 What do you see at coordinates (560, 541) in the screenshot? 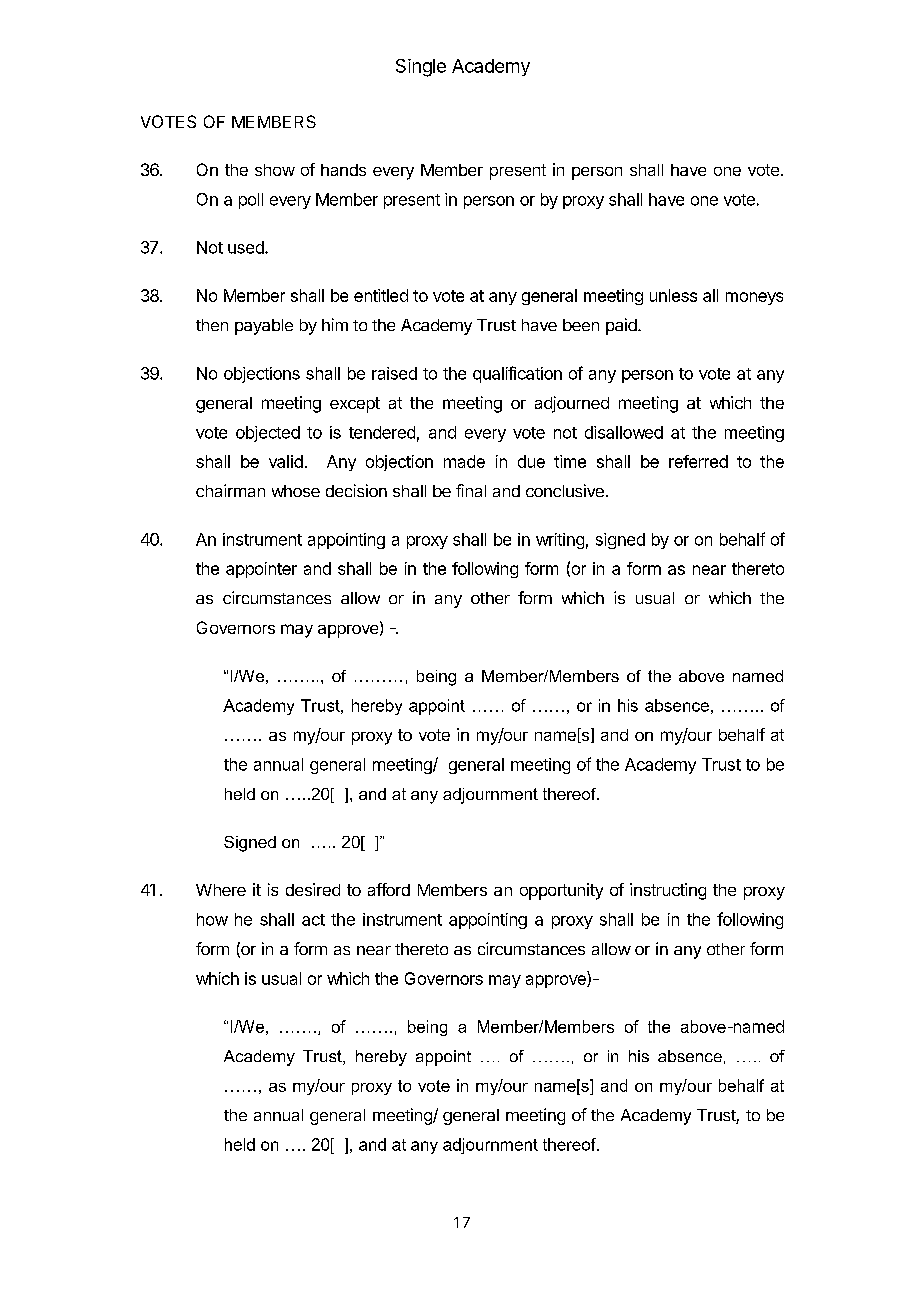
I see `writing` at bounding box center [560, 541].
